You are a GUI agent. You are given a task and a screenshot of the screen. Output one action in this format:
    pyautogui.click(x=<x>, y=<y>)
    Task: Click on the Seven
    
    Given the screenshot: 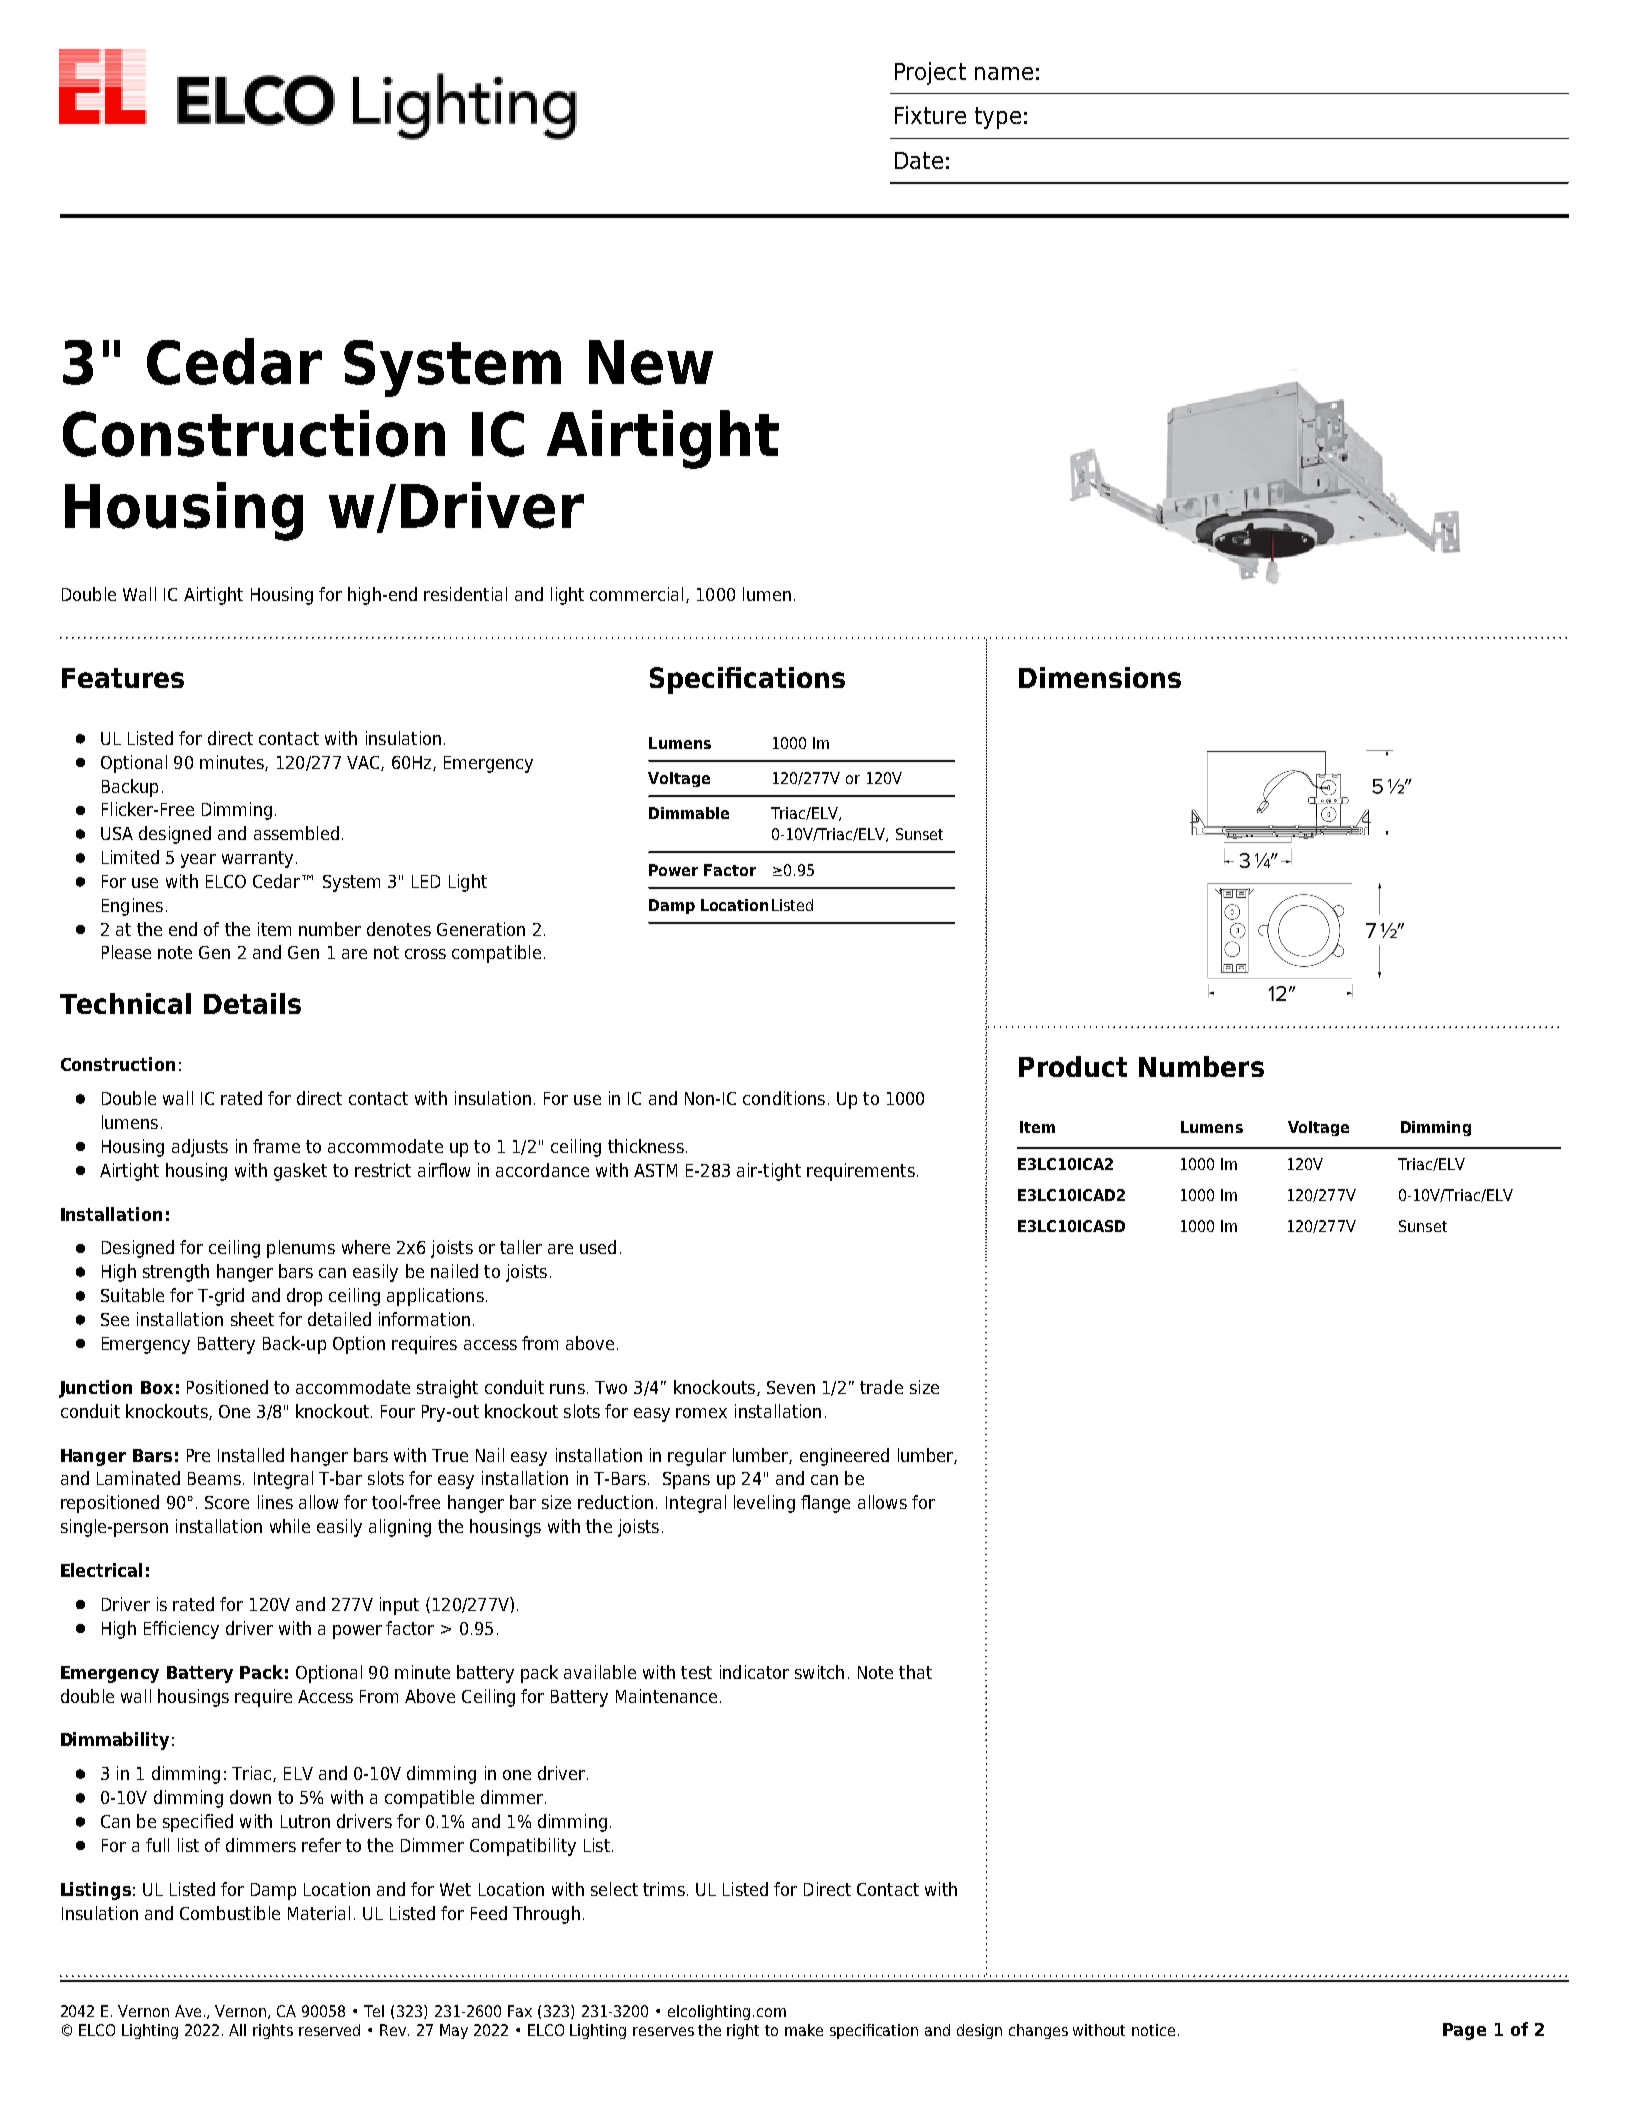 What is the action you would take?
    pyautogui.click(x=791, y=1387)
